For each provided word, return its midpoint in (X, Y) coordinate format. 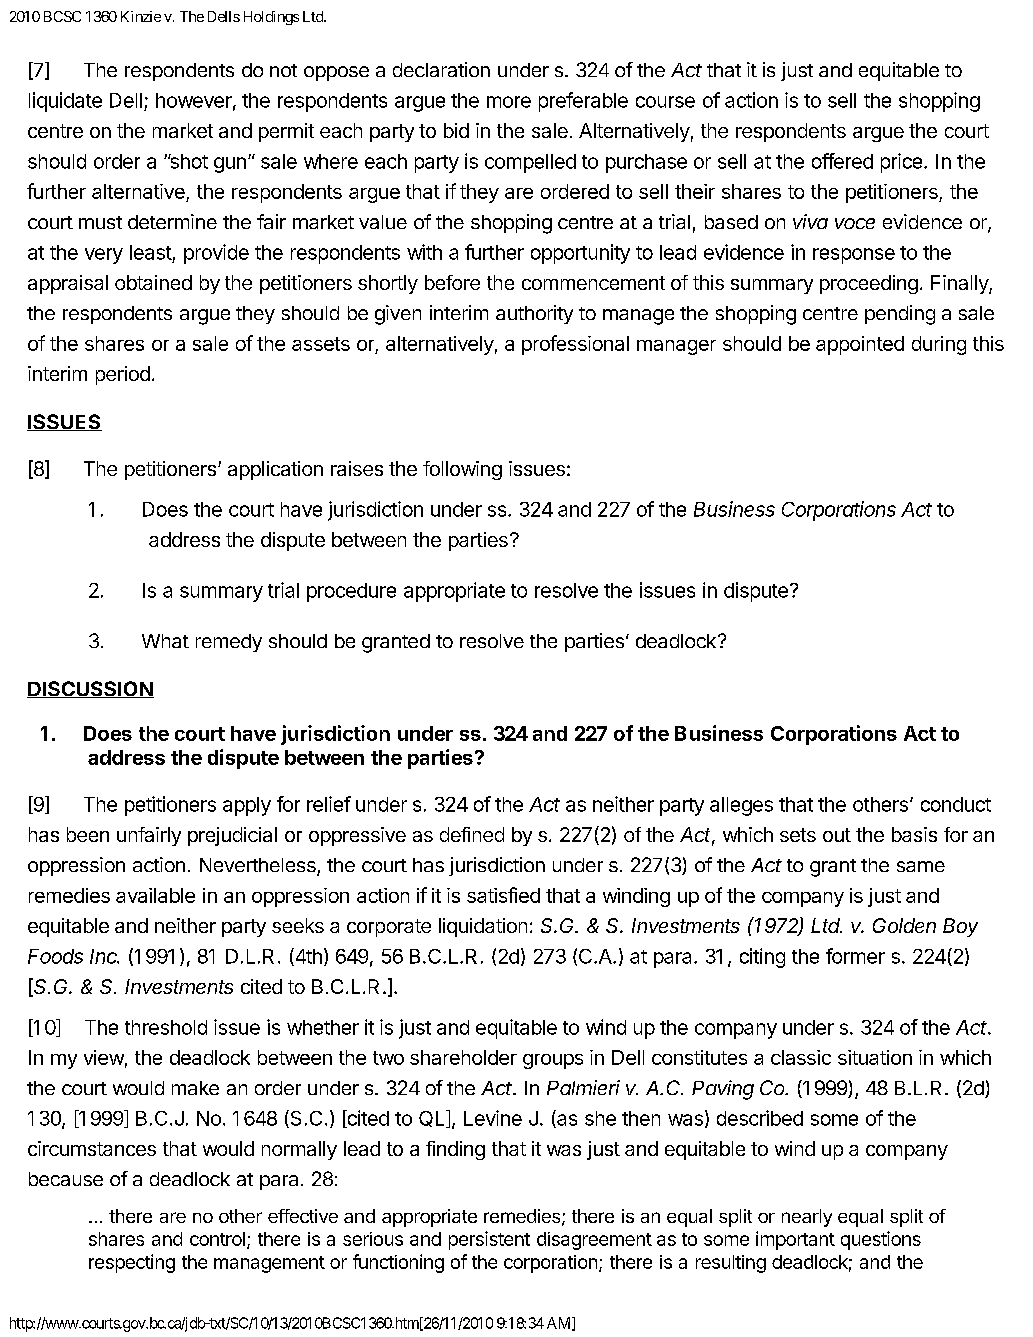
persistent (489, 1240)
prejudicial (232, 836)
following (462, 470)
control (217, 1239)
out (837, 835)
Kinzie (141, 16)
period (123, 375)
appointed (860, 345)
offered (842, 161)
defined (472, 834)
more (509, 102)
